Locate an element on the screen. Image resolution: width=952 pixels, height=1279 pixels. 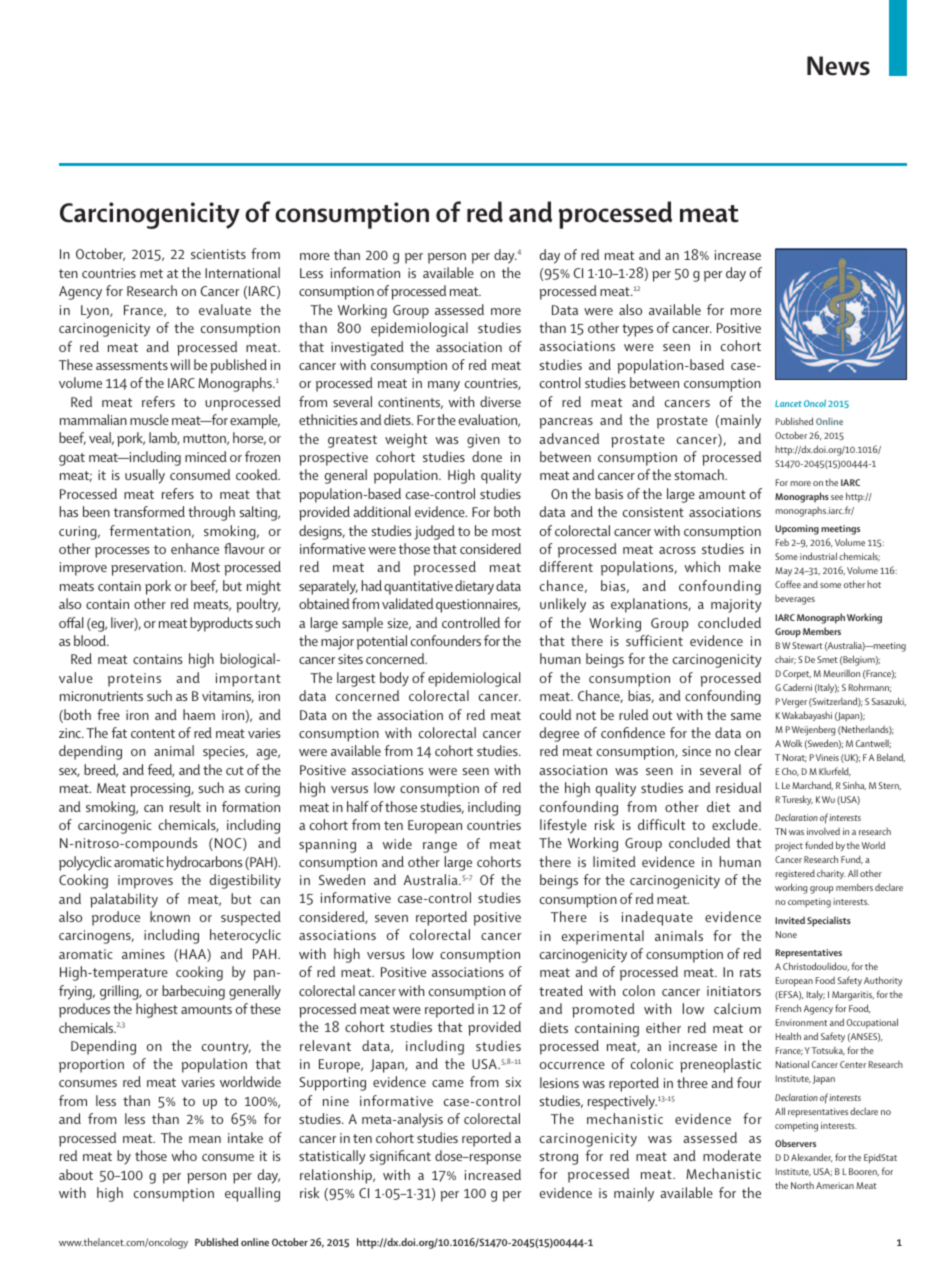
News is located at coordinates (838, 66).
